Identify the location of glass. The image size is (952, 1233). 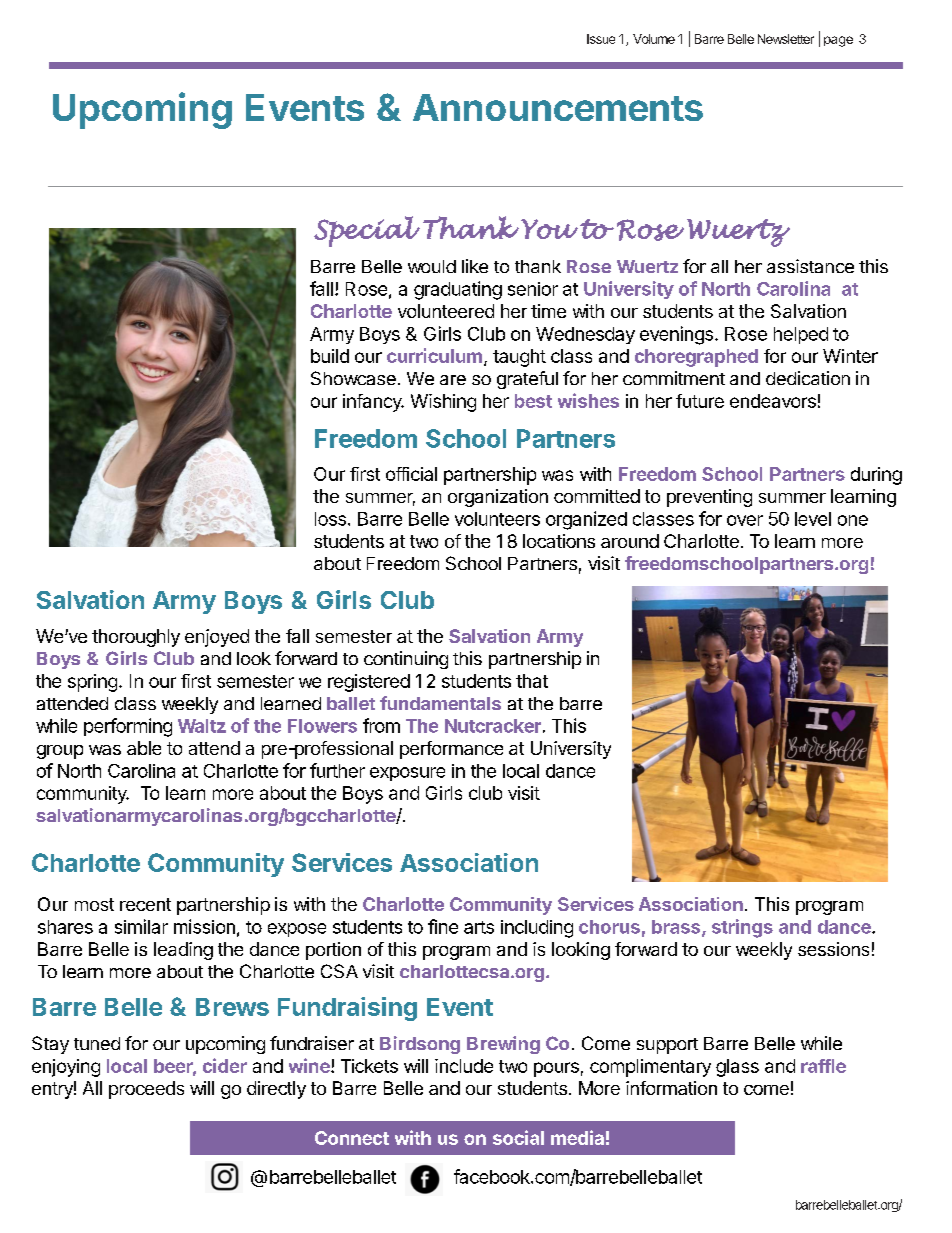
(737, 1068).
